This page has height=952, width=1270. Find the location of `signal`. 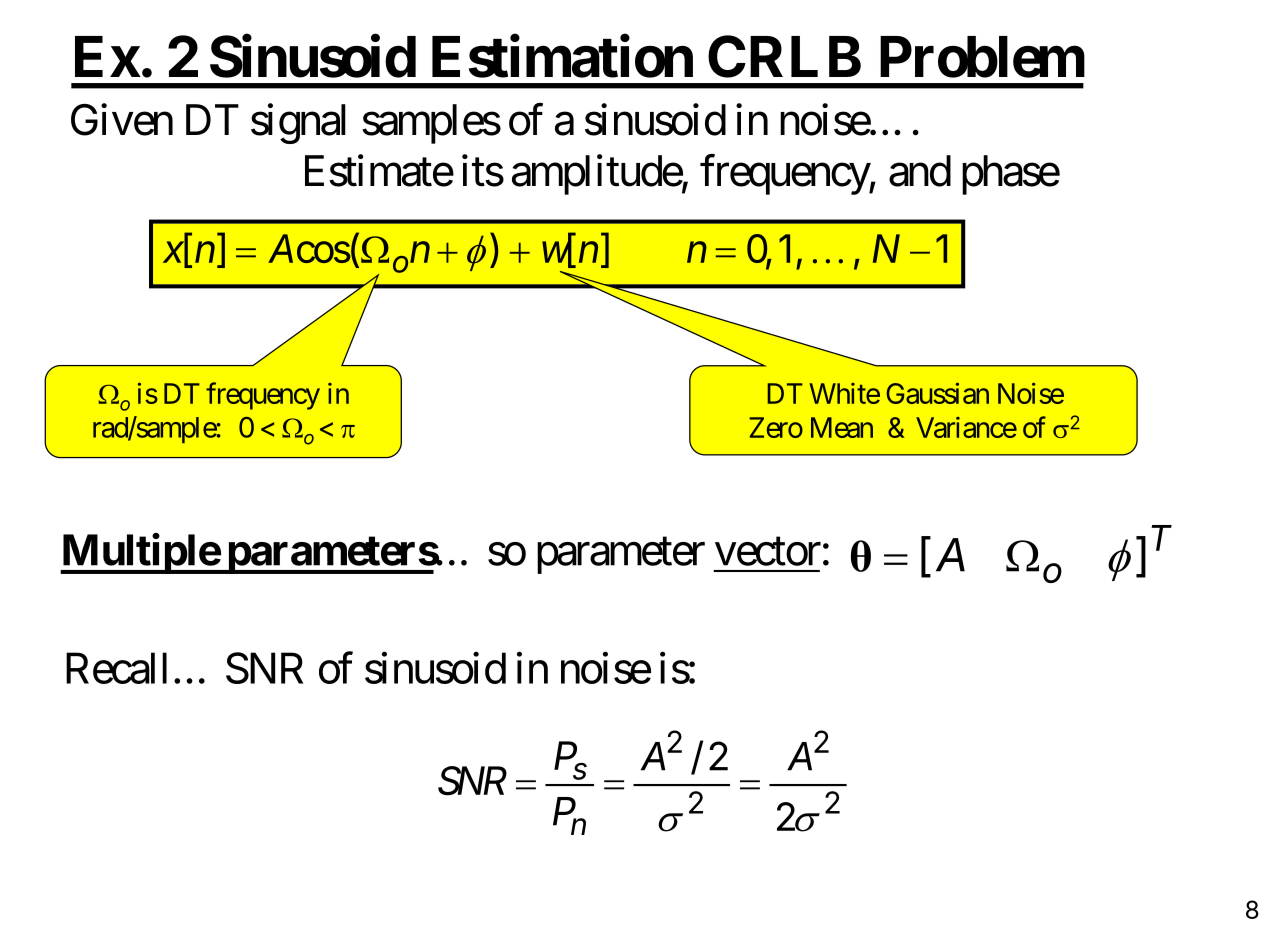

signal is located at coordinates (298, 124).
